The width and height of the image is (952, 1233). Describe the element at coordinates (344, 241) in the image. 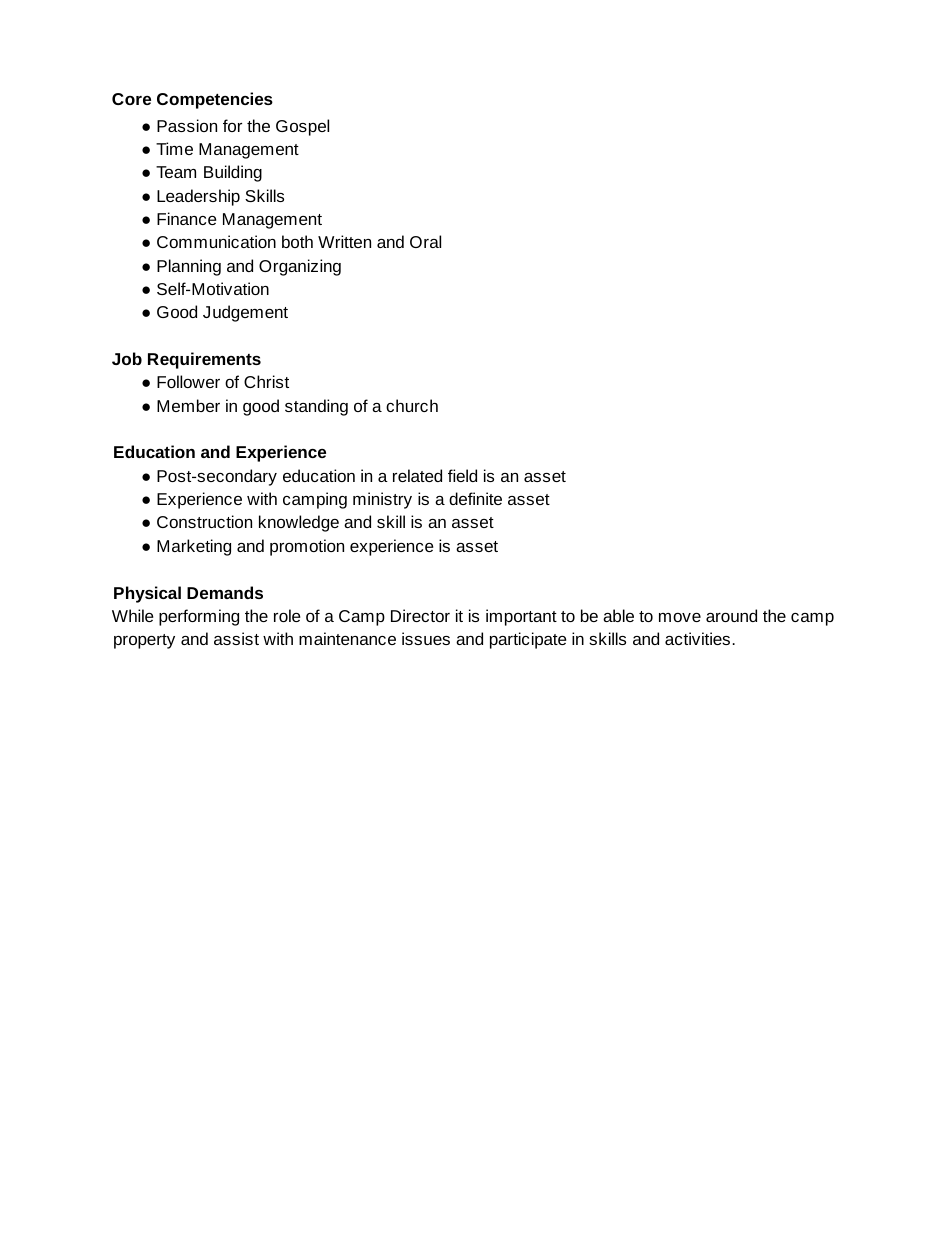

I see `Written` at that location.
